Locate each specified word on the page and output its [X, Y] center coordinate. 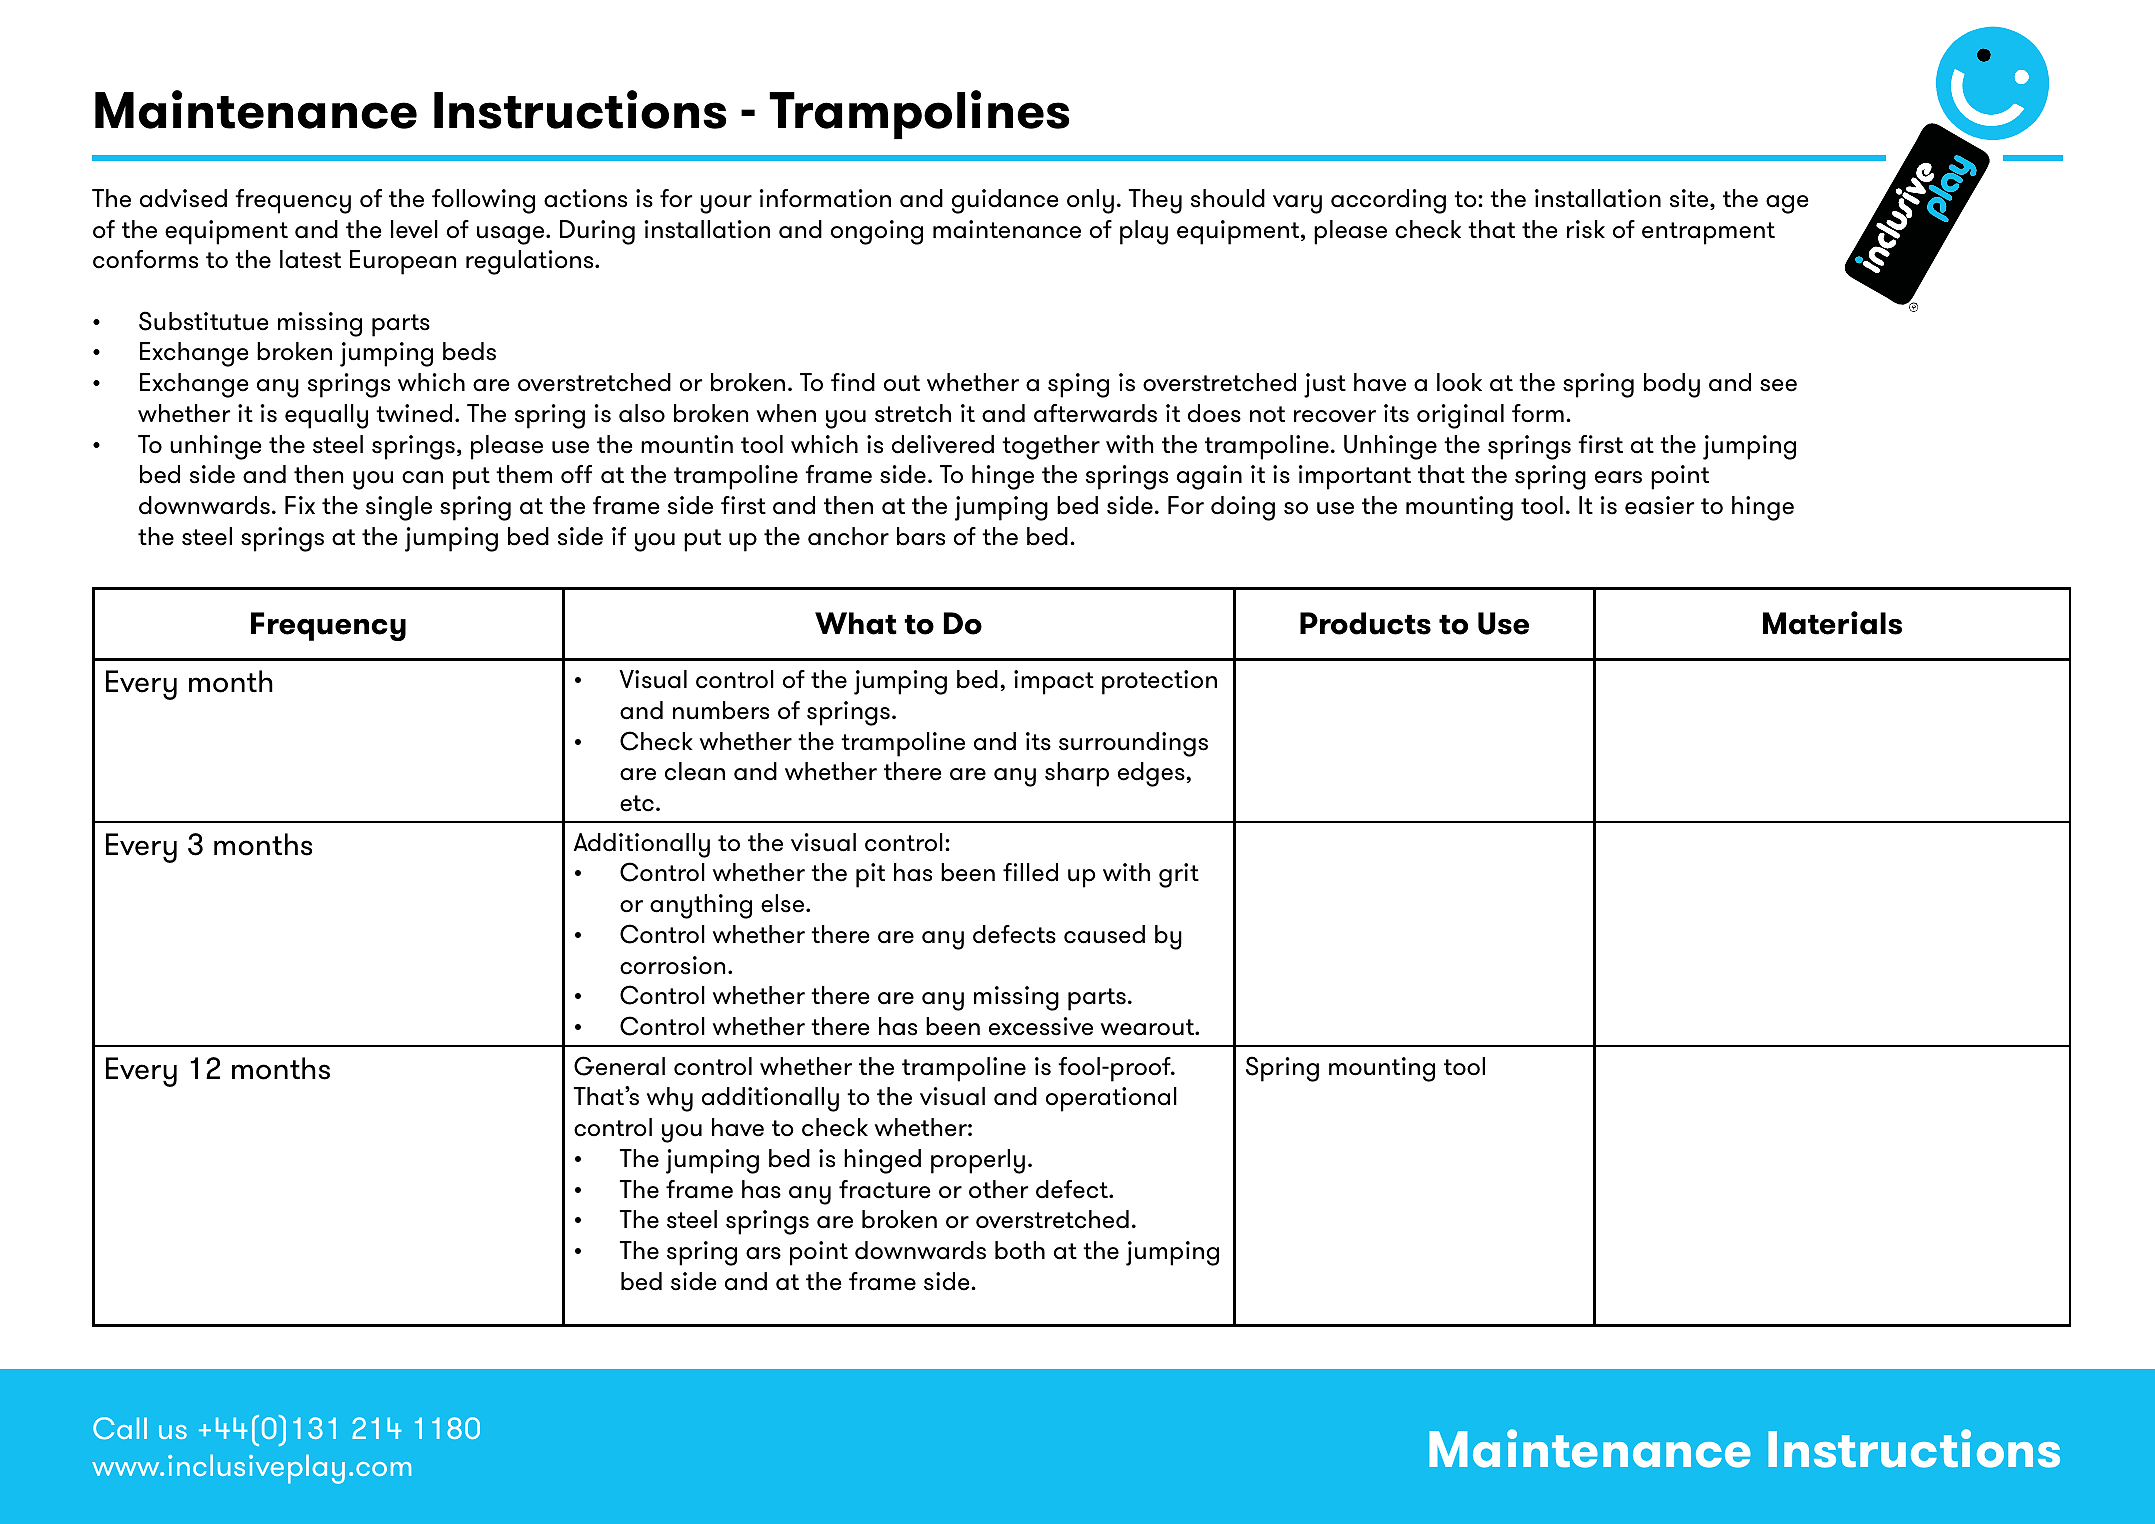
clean [695, 771]
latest [310, 259]
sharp [1077, 774]
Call [120, 1428]
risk [1586, 229]
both [1020, 1250]
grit [1179, 875]
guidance [1005, 201]
